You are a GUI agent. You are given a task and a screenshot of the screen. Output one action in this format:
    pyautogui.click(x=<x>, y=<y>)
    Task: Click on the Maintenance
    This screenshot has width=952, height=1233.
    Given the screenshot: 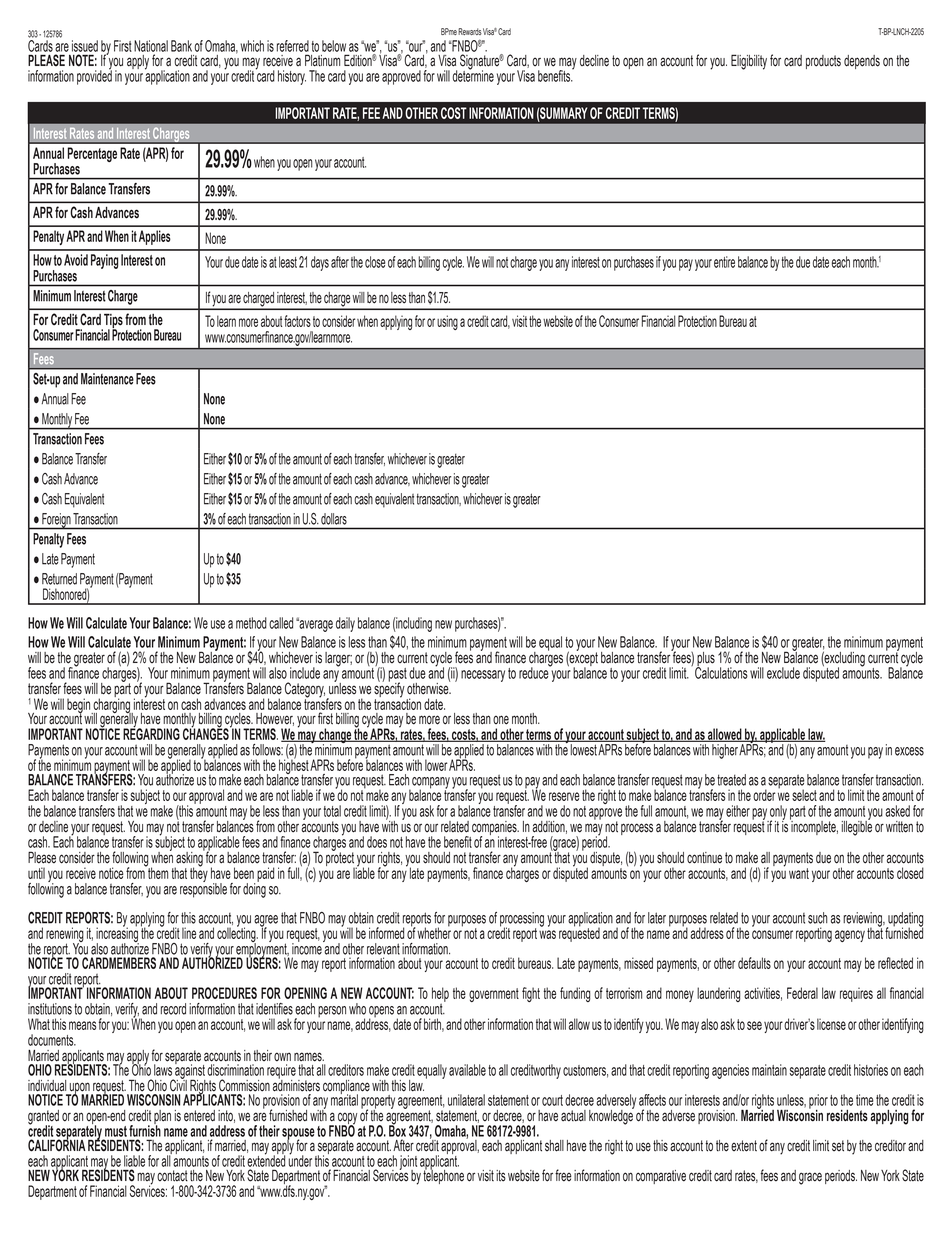 What is the action you would take?
    pyautogui.click(x=107, y=379)
